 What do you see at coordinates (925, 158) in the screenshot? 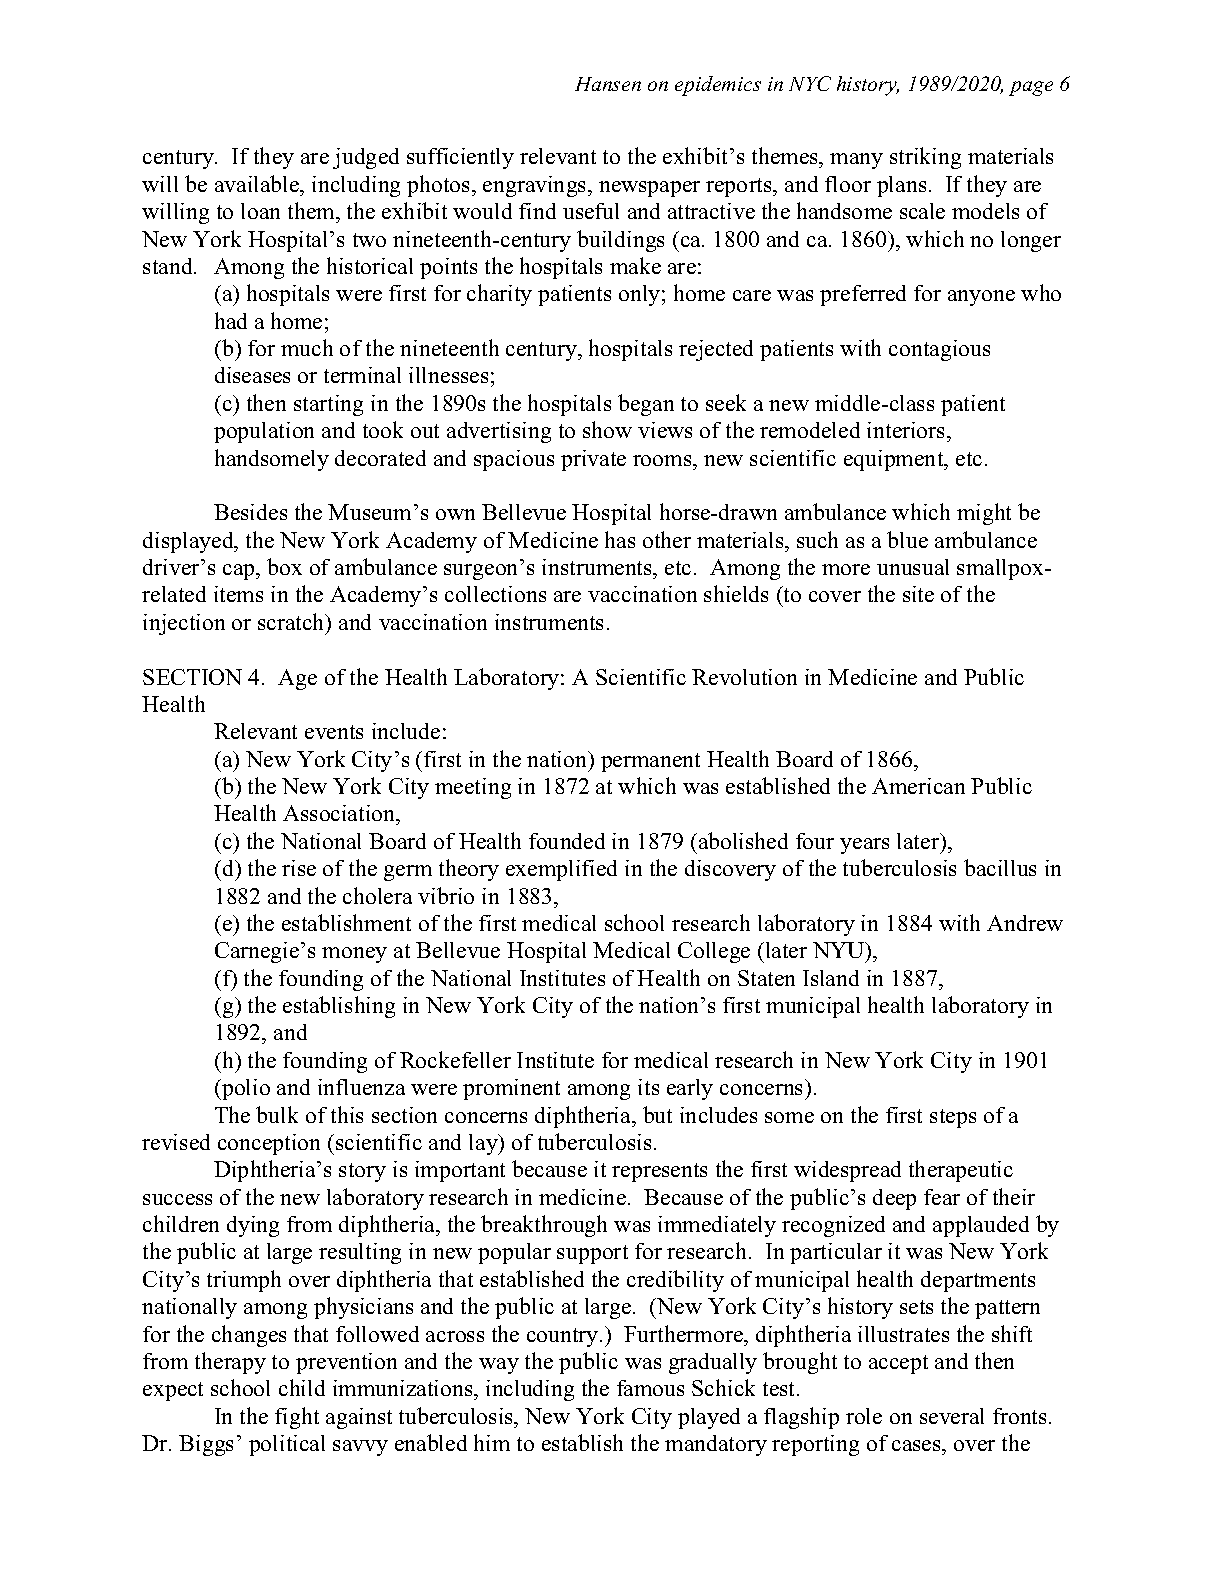
I see `striking` at bounding box center [925, 158].
